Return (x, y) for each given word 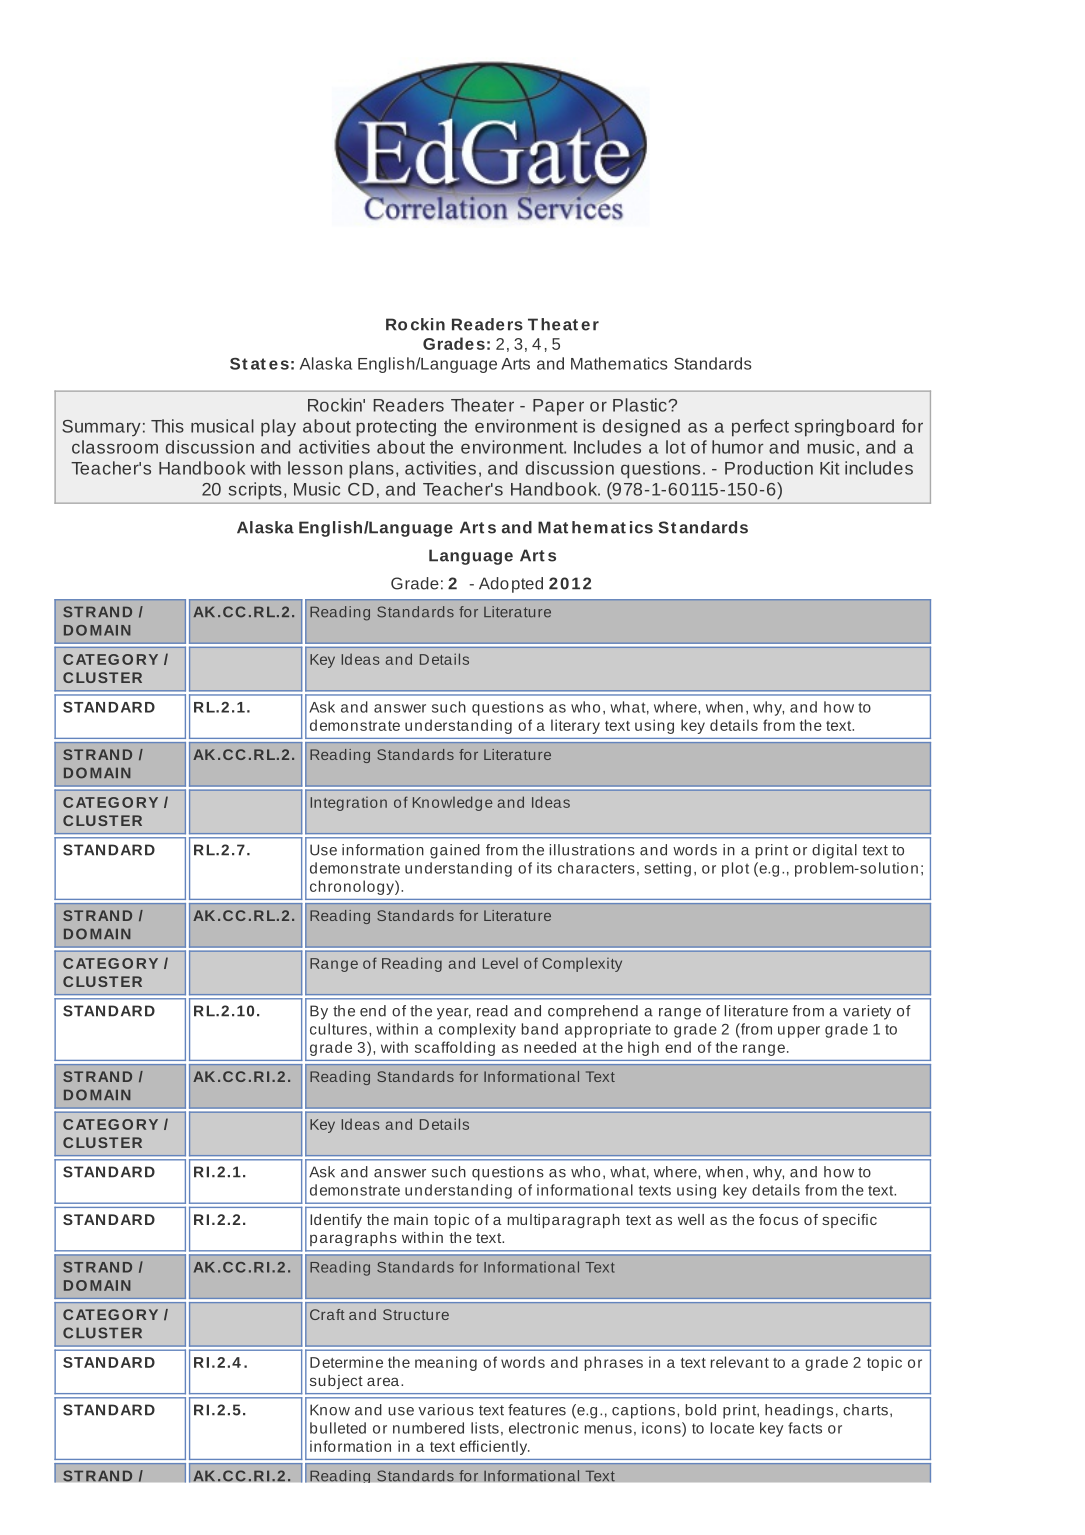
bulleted (338, 1428)
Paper (558, 407)
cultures (338, 1029)
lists (485, 1428)
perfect (760, 428)
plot (735, 869)
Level (500, 963)
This (167, 426)
